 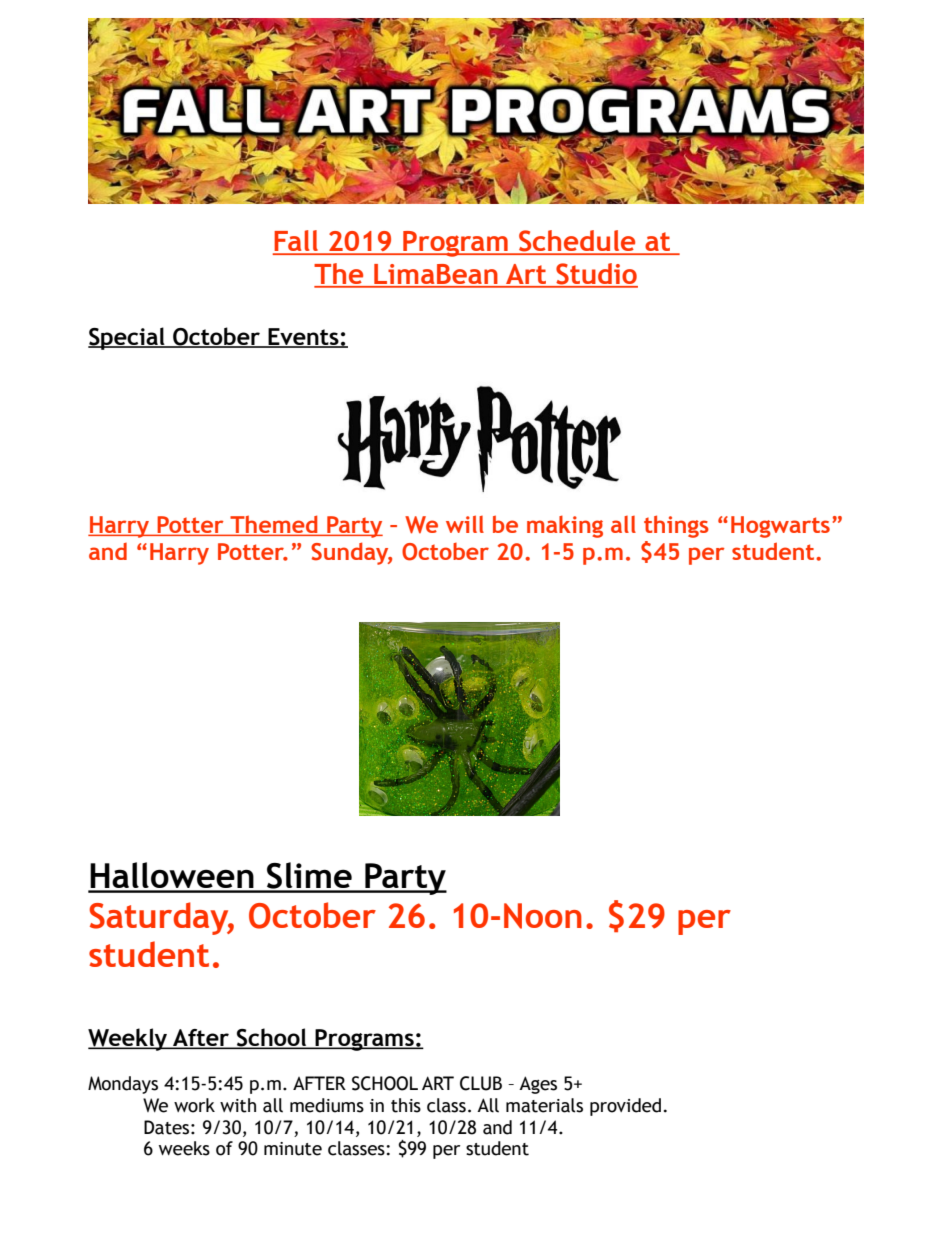 I want to click on CLUB, so click(x=481, y=1083).
